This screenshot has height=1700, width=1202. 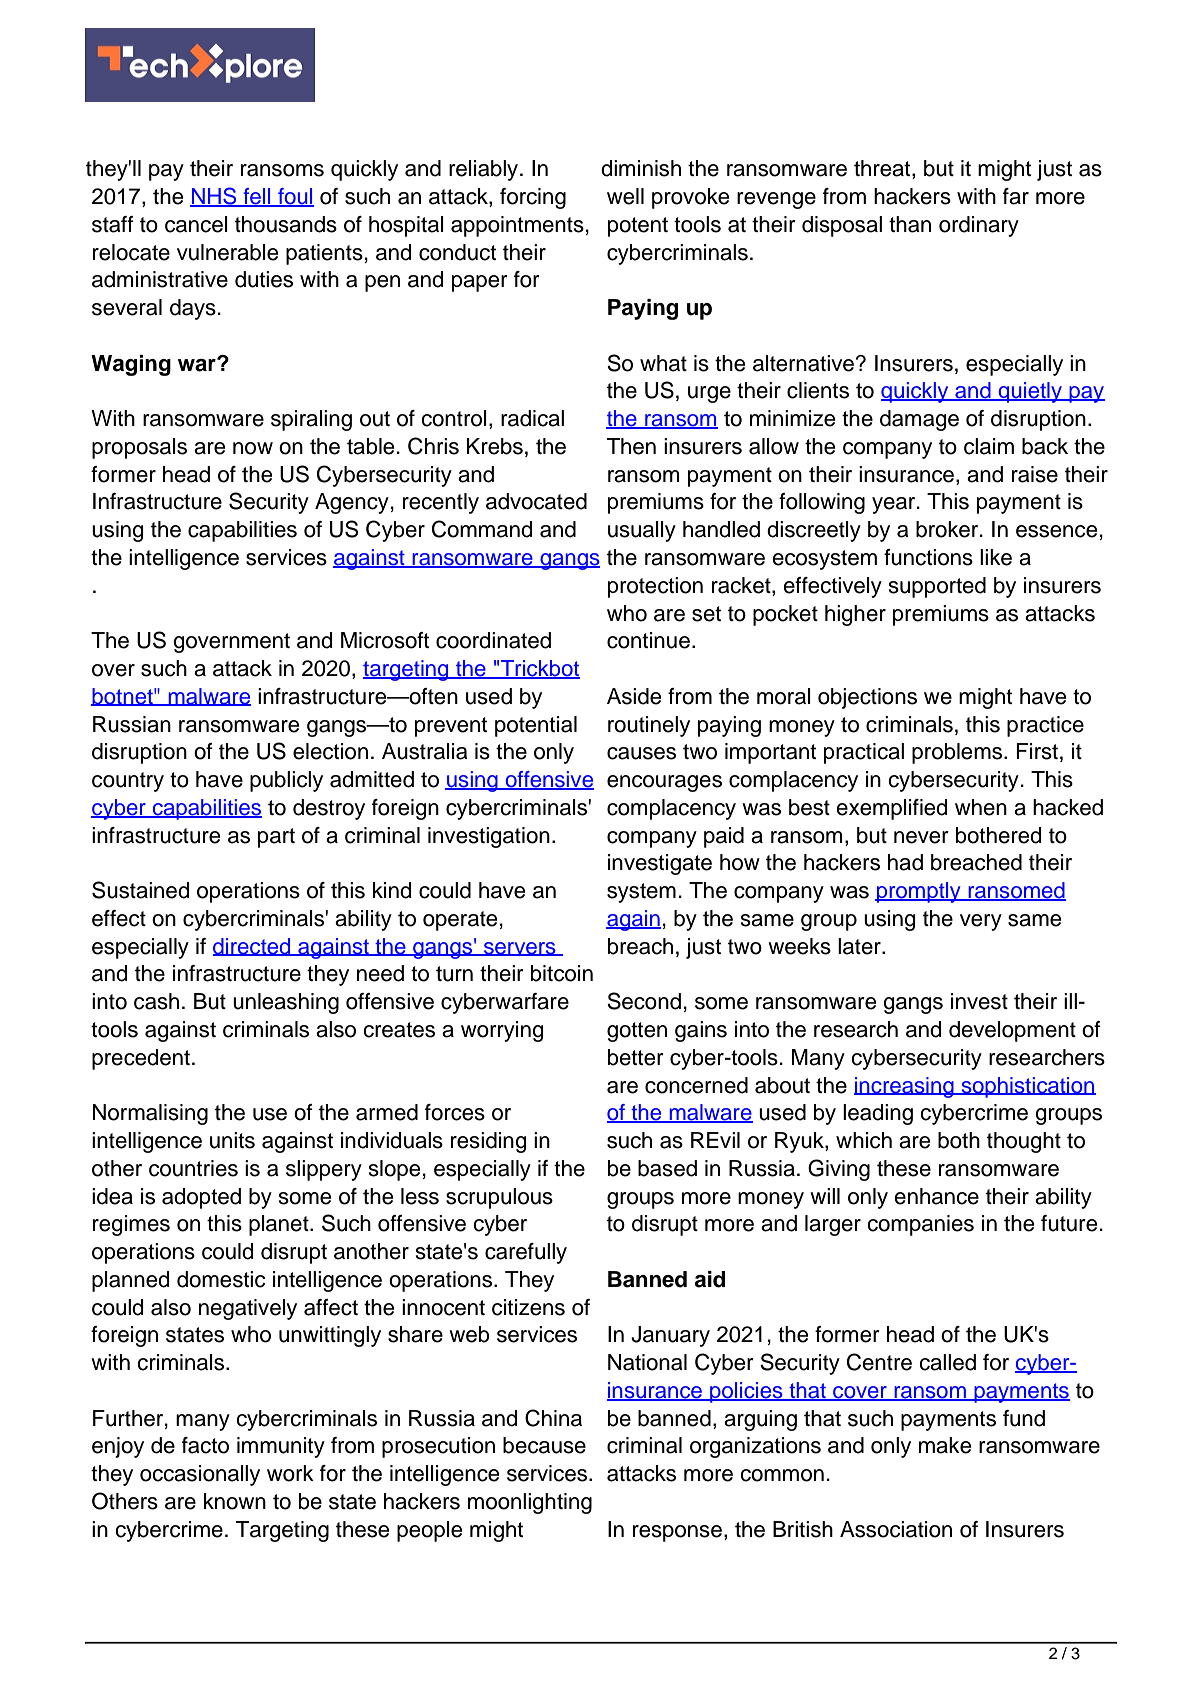 What do you see at coordinates (937, 587) in the screenshot?
I see `supported` at bounding box center [937, 587].
